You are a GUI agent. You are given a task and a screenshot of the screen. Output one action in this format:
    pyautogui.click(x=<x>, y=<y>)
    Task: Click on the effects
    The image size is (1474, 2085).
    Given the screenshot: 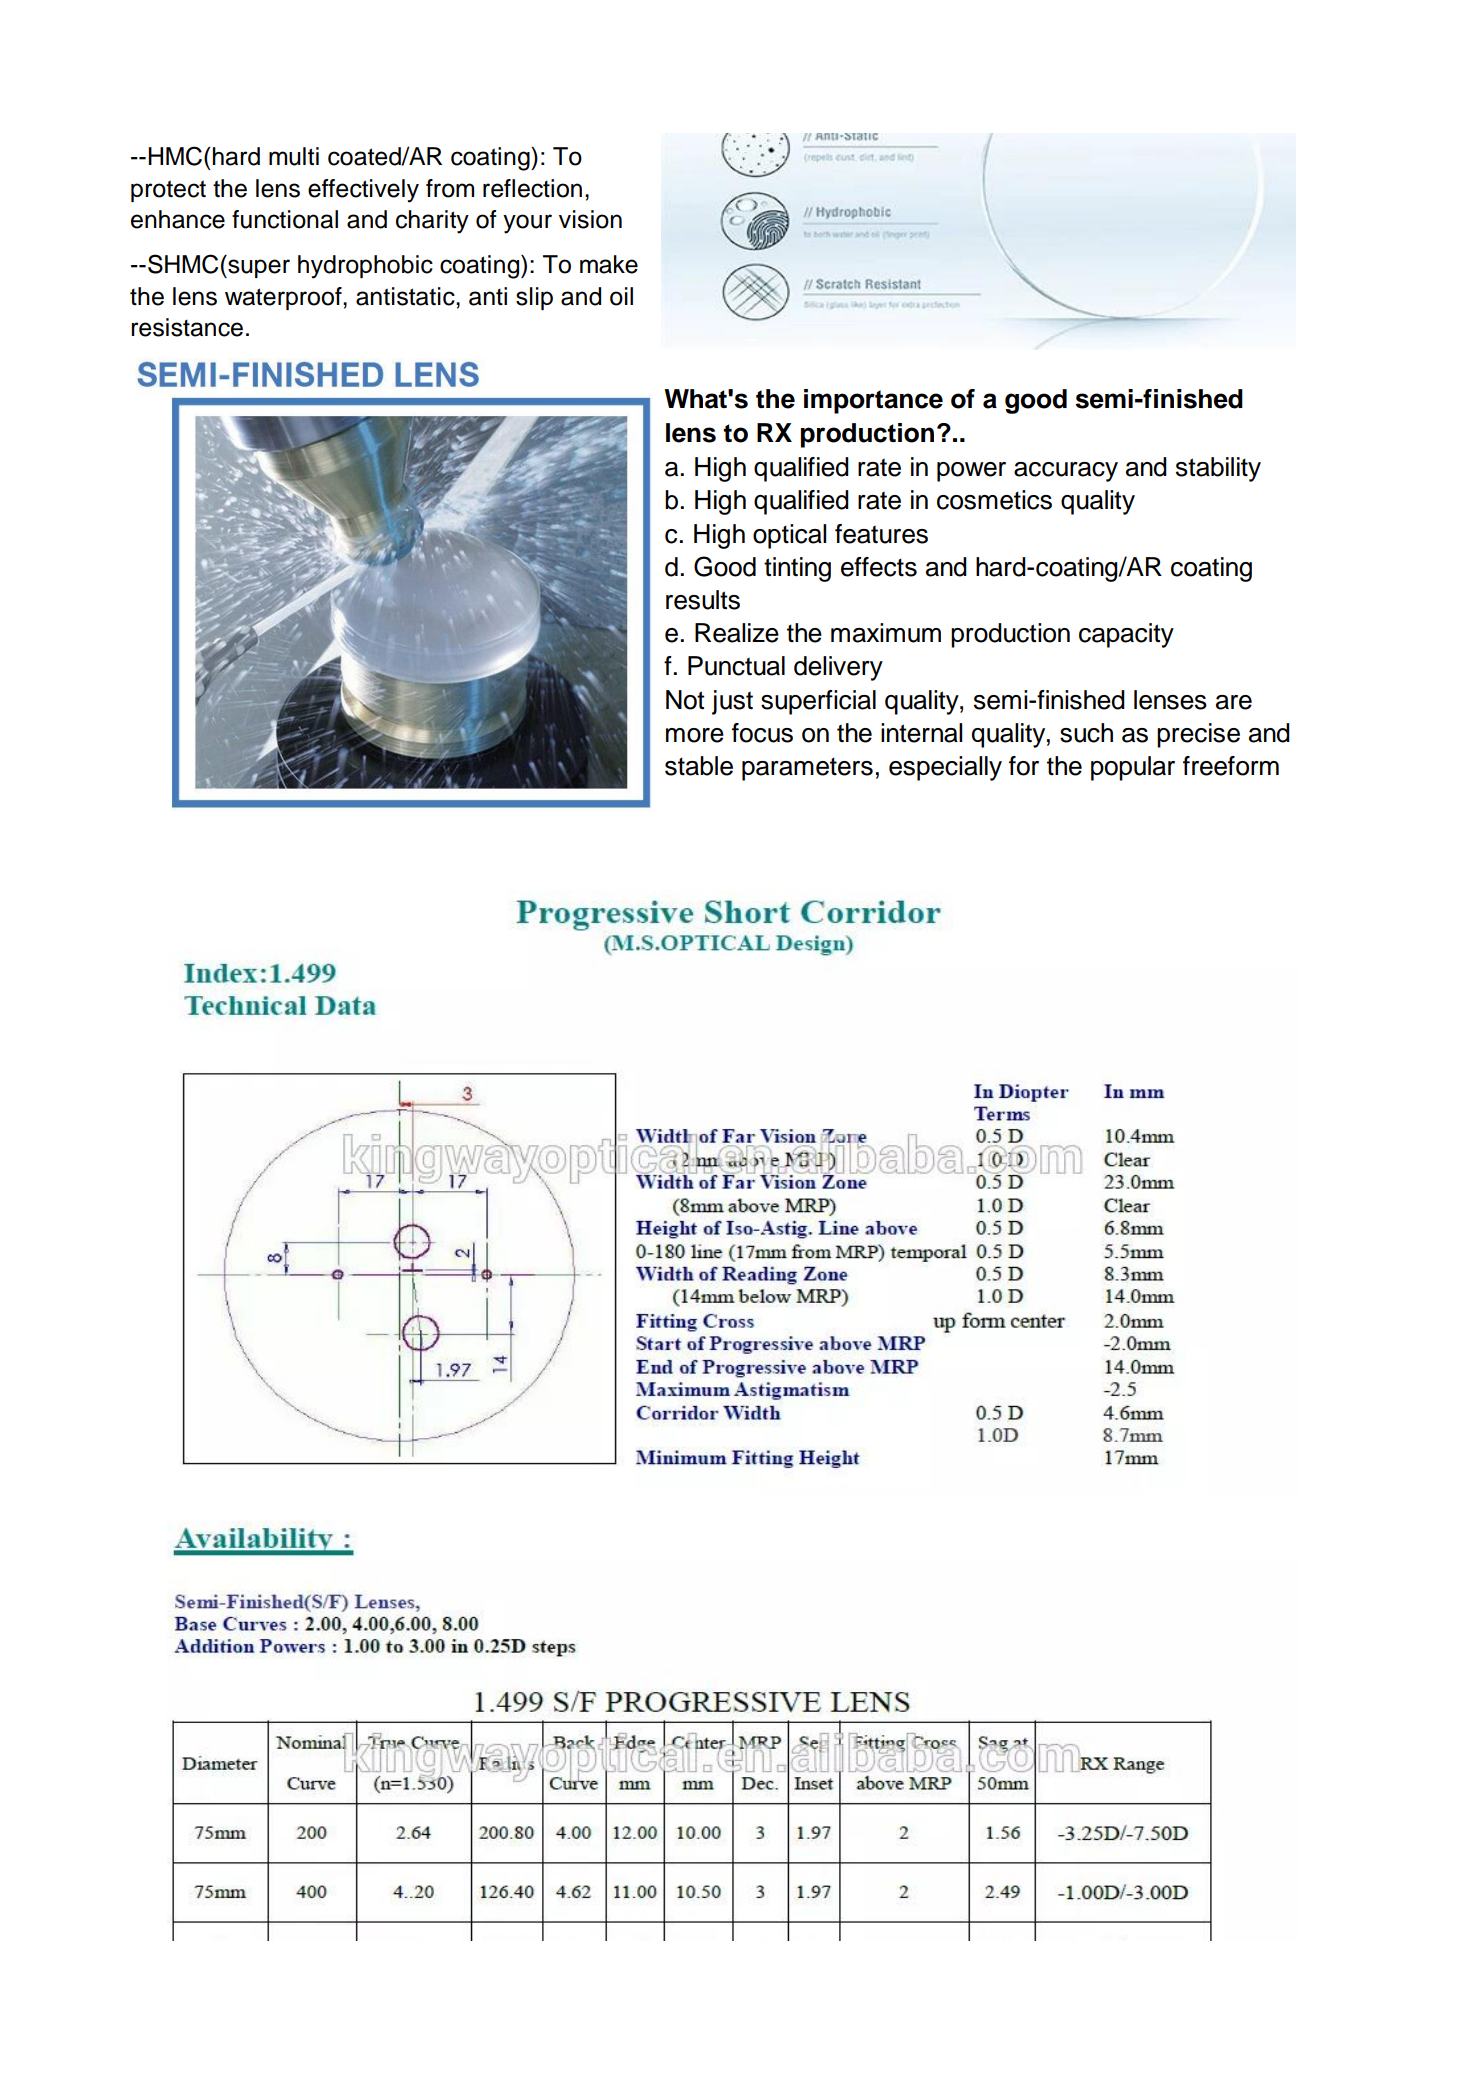 What is the action you would take?
    pyautogui.click(x=879, y=567)
